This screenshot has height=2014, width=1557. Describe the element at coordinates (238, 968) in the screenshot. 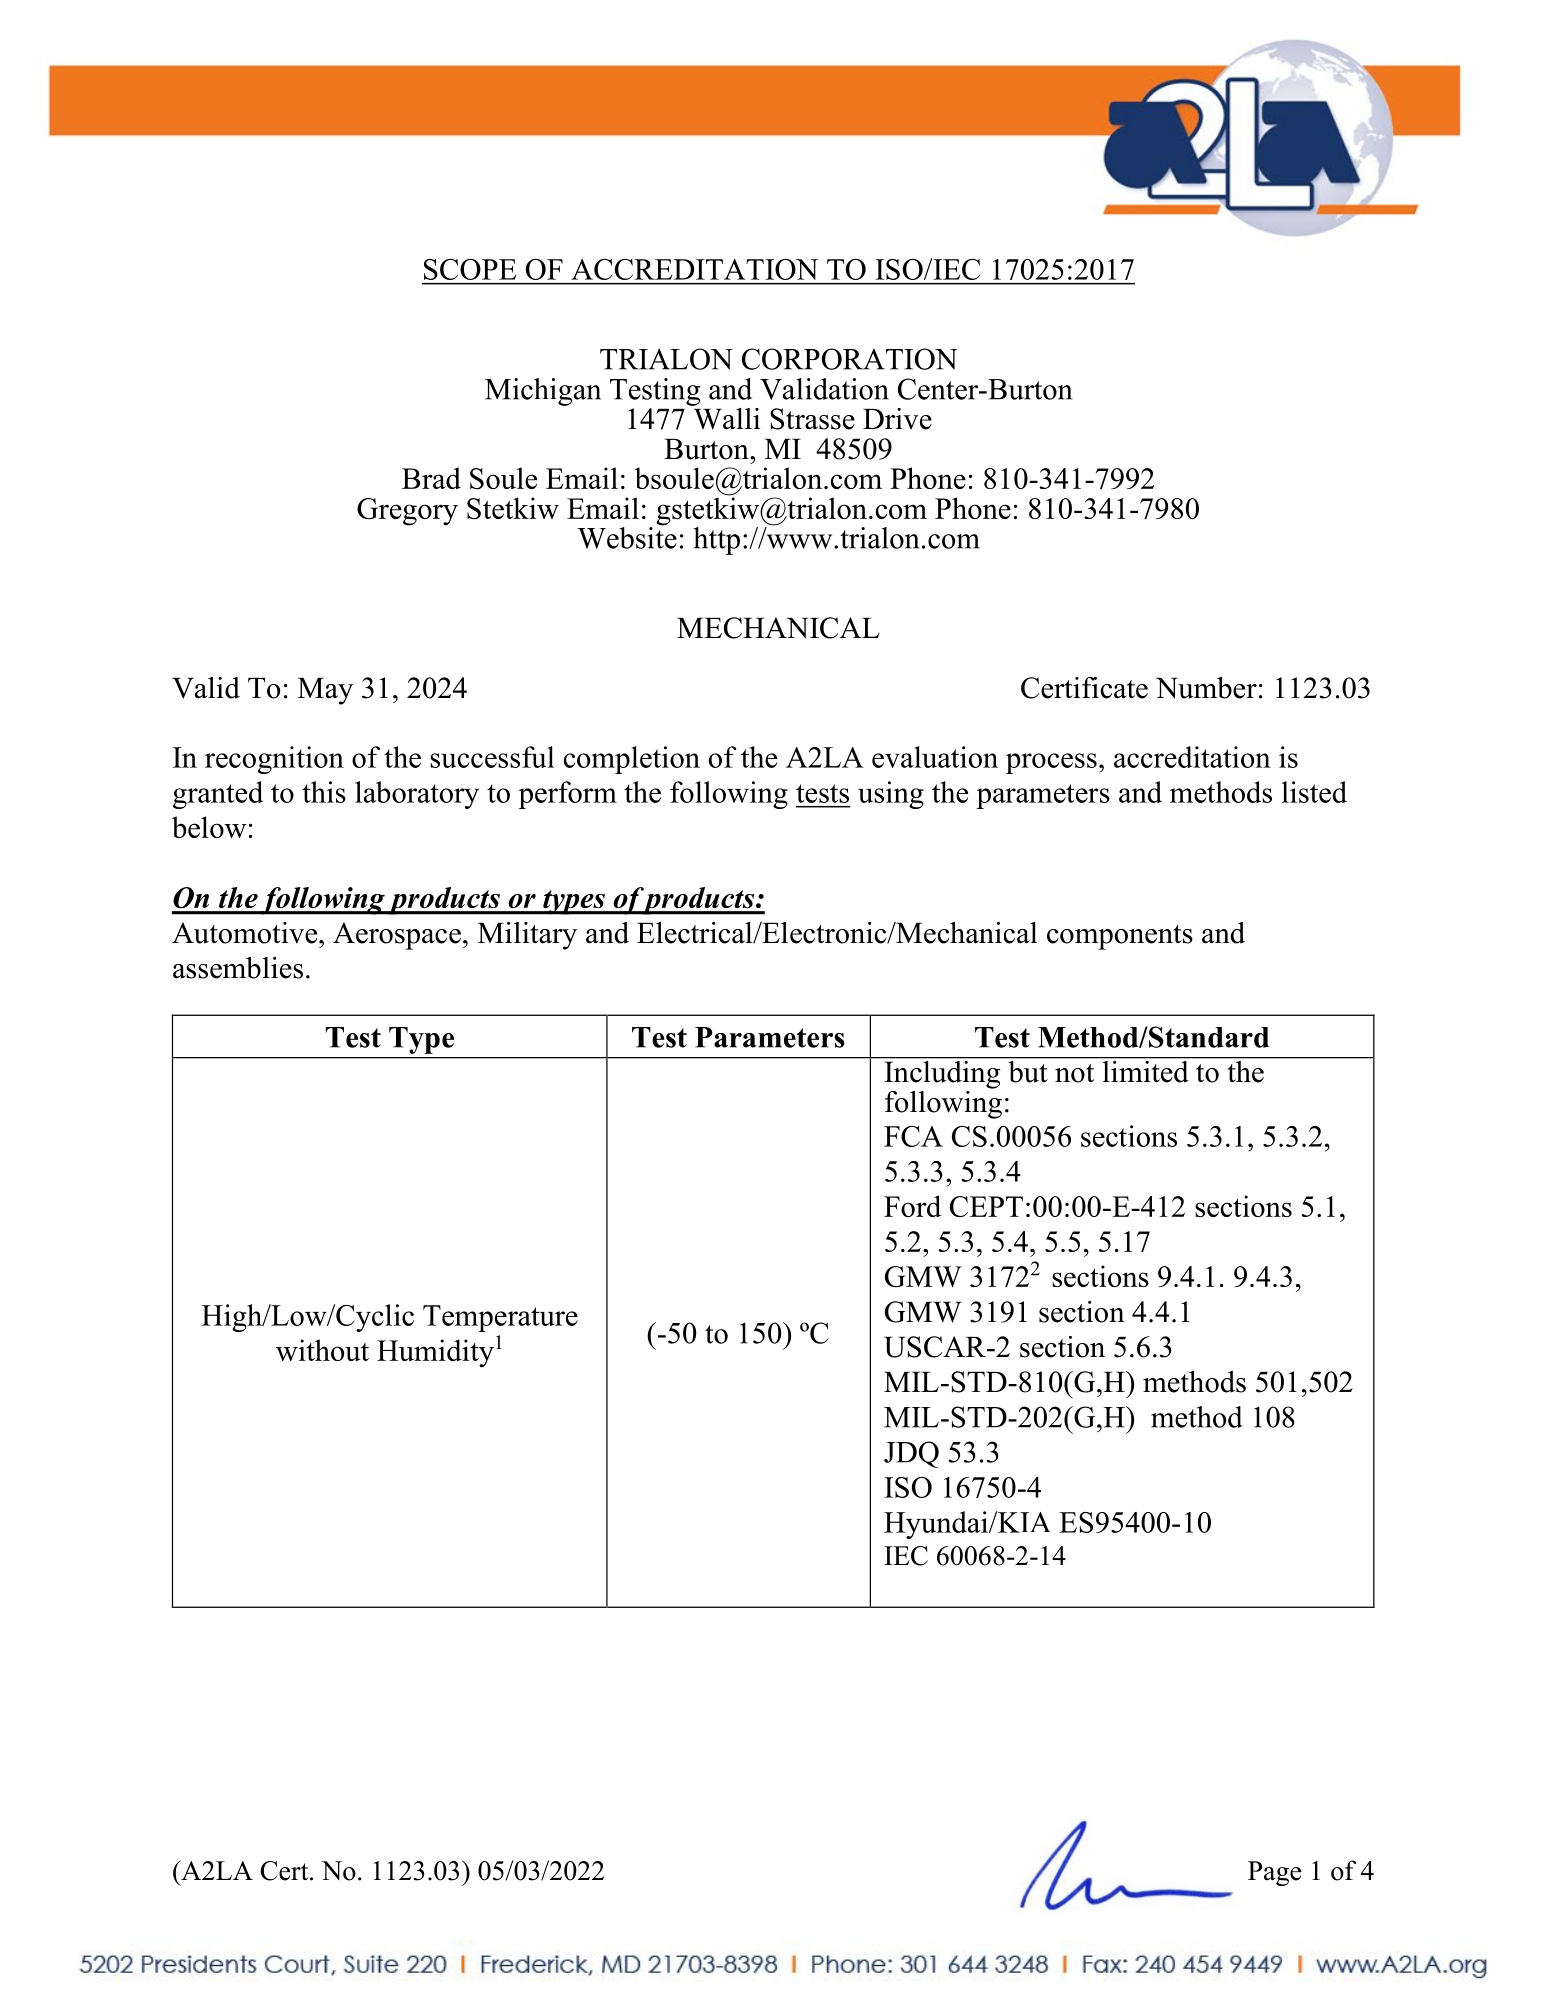

I see `assemblies` at that location.
